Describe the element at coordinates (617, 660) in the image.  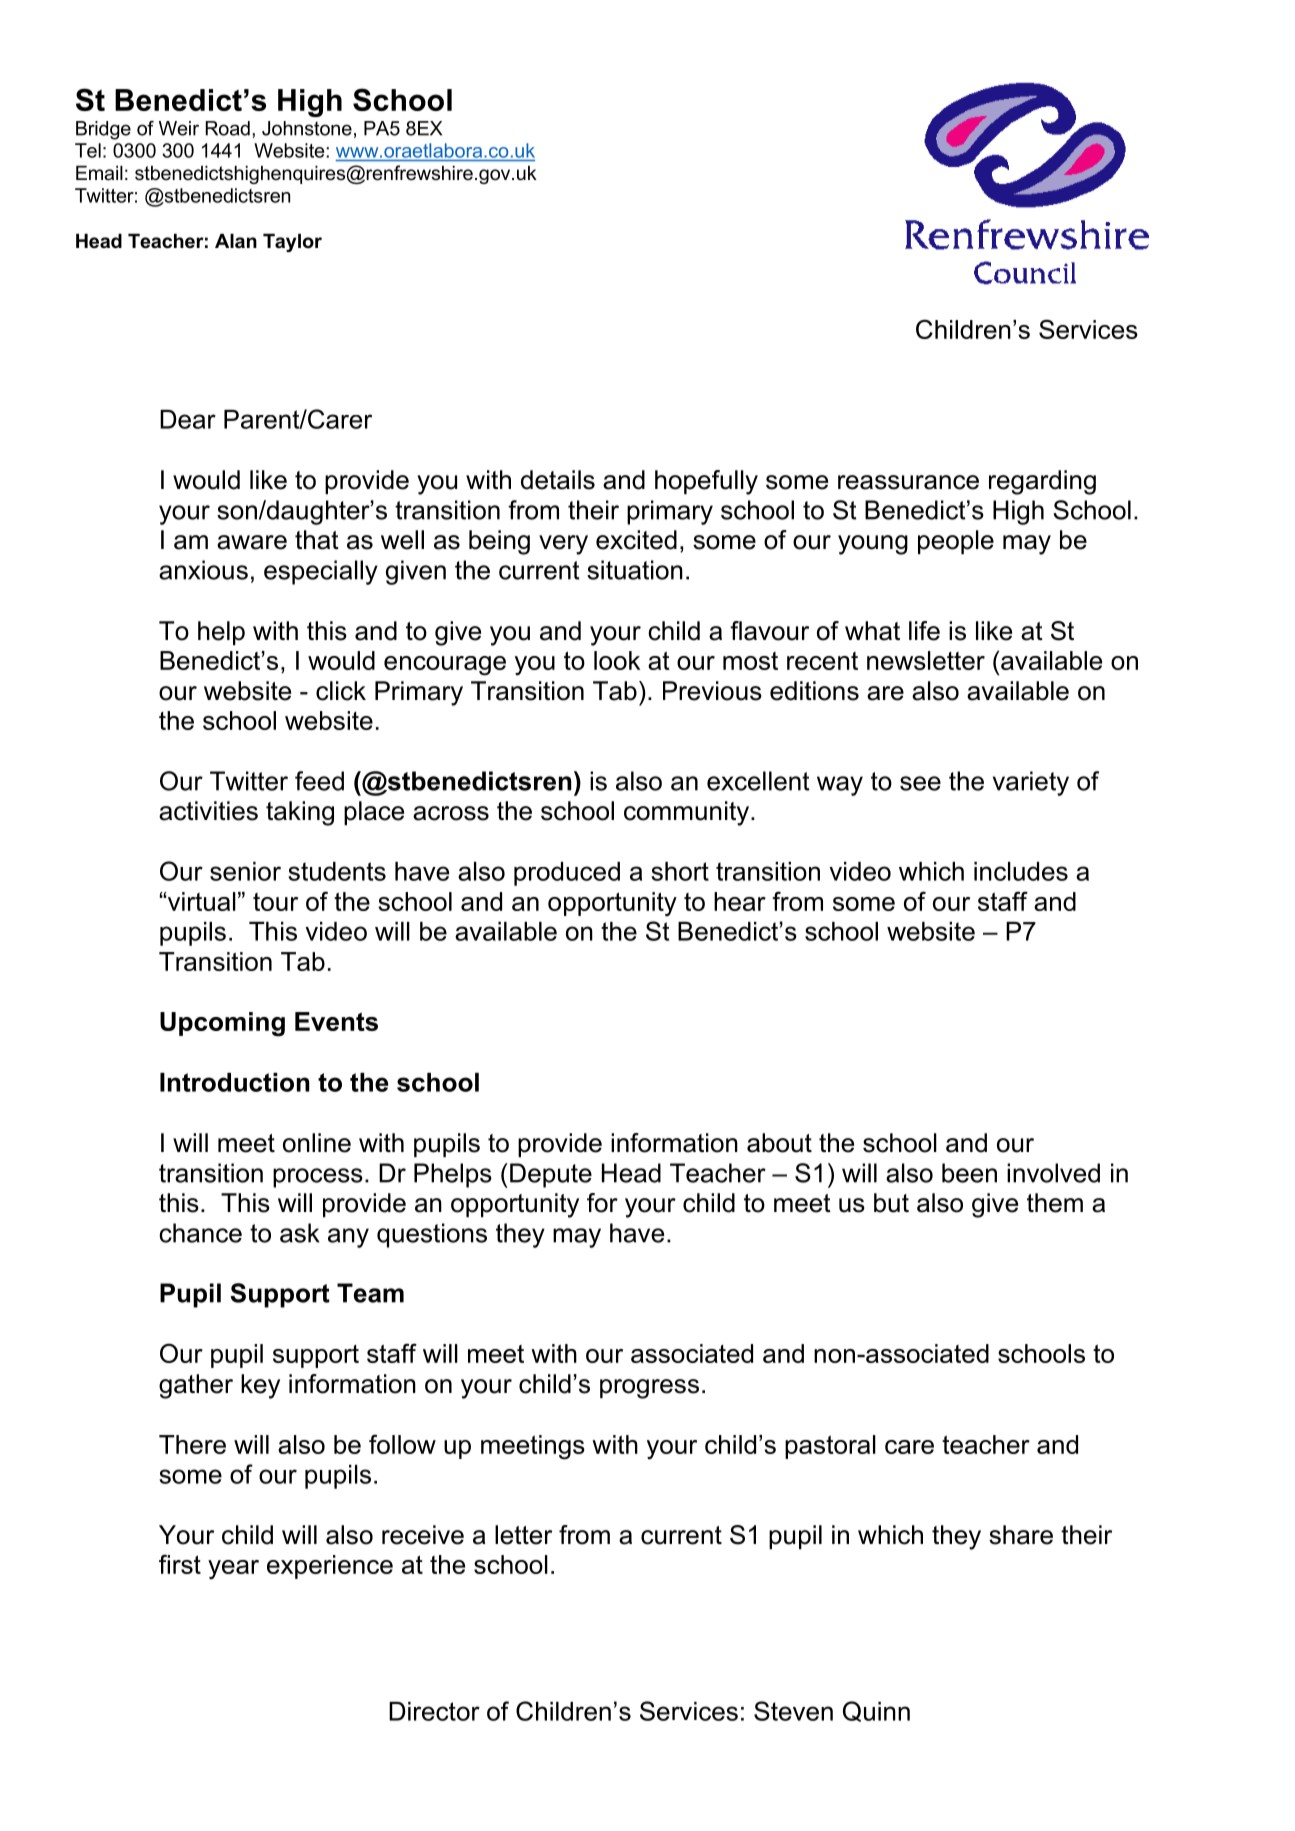
I see `look` at that location.
